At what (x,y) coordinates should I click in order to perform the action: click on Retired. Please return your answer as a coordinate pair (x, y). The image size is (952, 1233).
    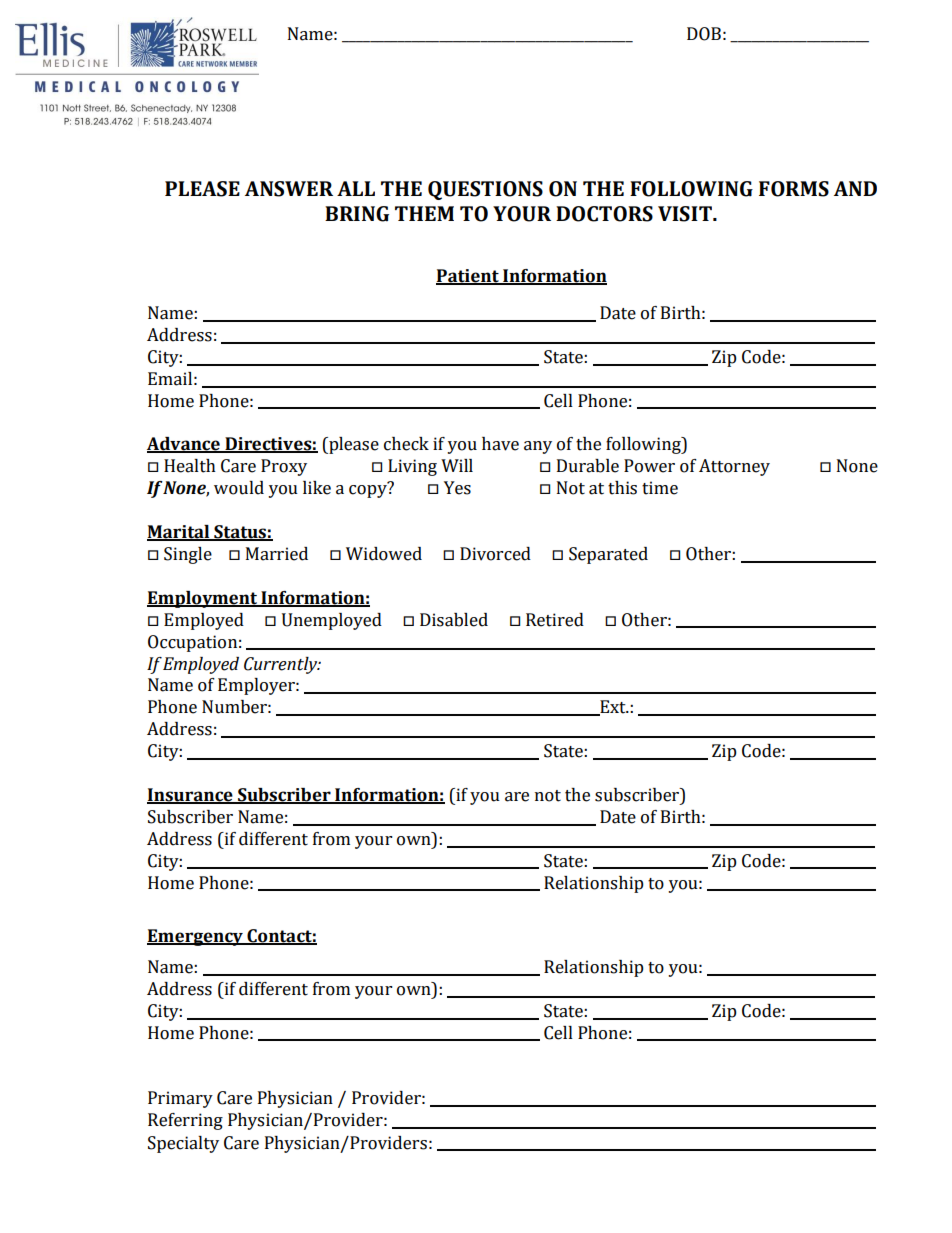
    Looking at the image, I should click on (555, 620).
